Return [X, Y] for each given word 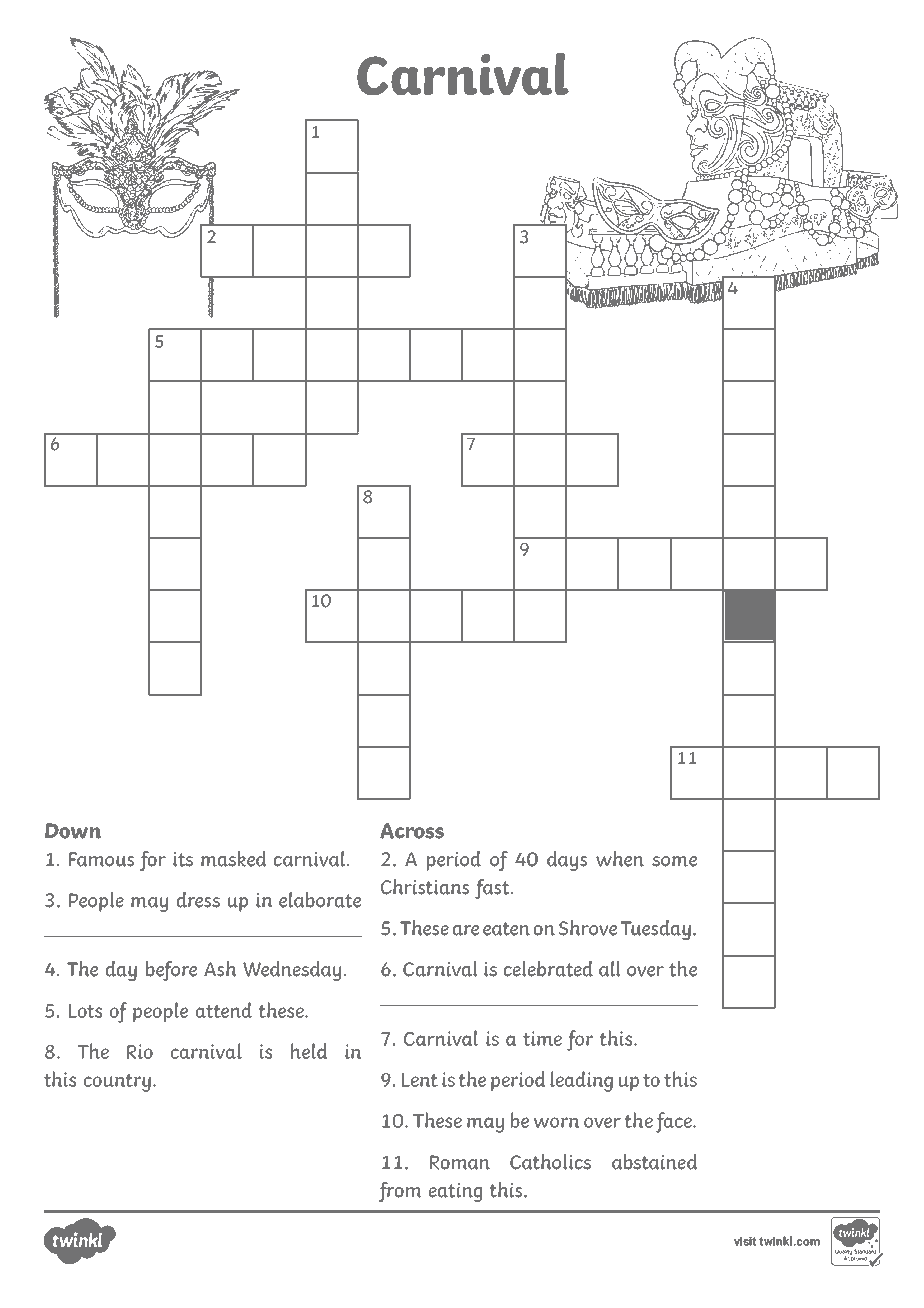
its [183, 859]
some [674, 861]
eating [455, 1192]
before [171, 971]
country [117, 1083]
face [675, 1122]
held [309, 1051]
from [400, 1192]
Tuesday [656, 930]
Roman [460, 1162]
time [542, 1038]
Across [412, 831]
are [466, 930]
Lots [85, 1011]
